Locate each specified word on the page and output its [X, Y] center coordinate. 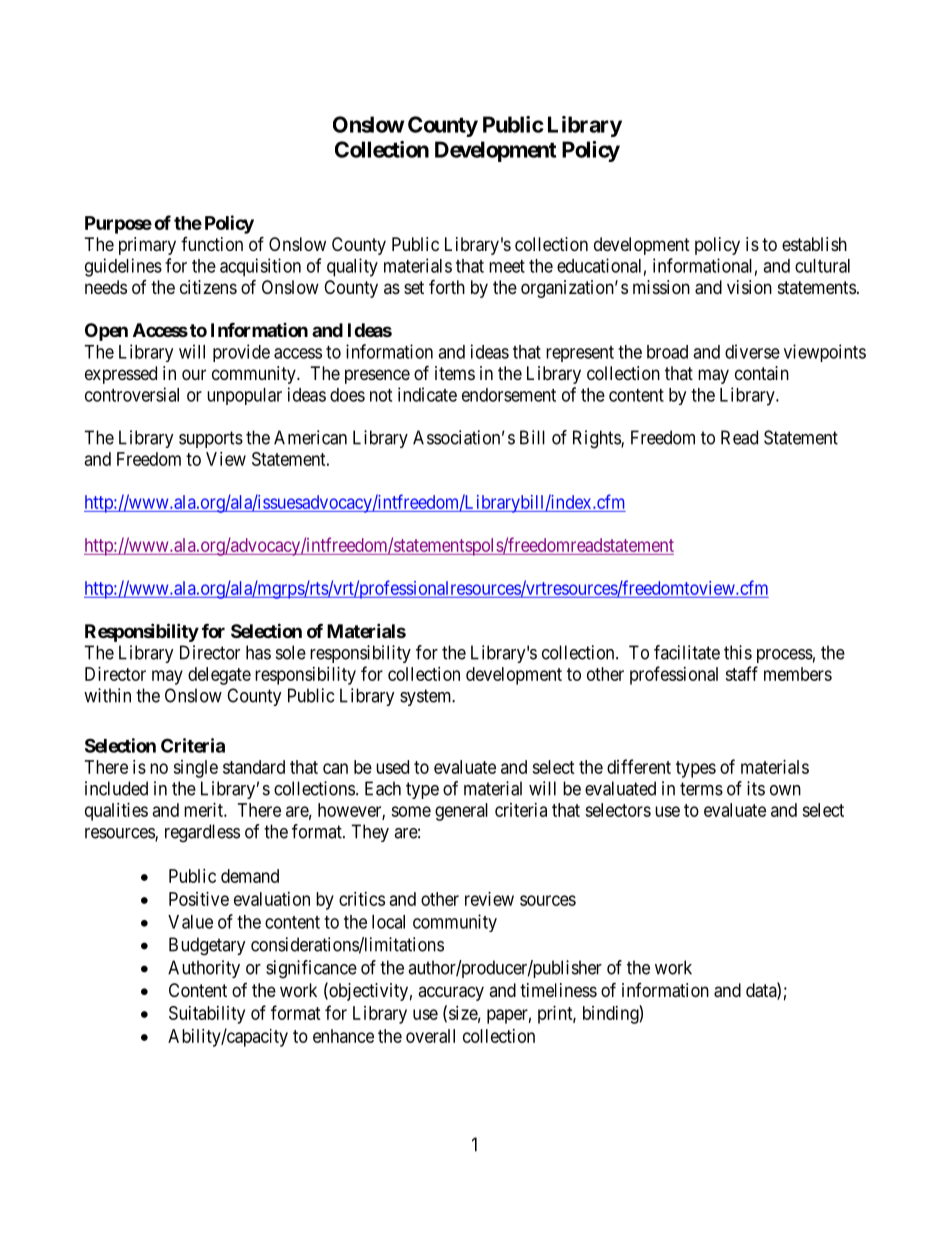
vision [749, 287]
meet [507, 266]
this [738, 652]
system [427, 697]
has [258, 652]
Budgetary [207, 946]
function [212, 244]
